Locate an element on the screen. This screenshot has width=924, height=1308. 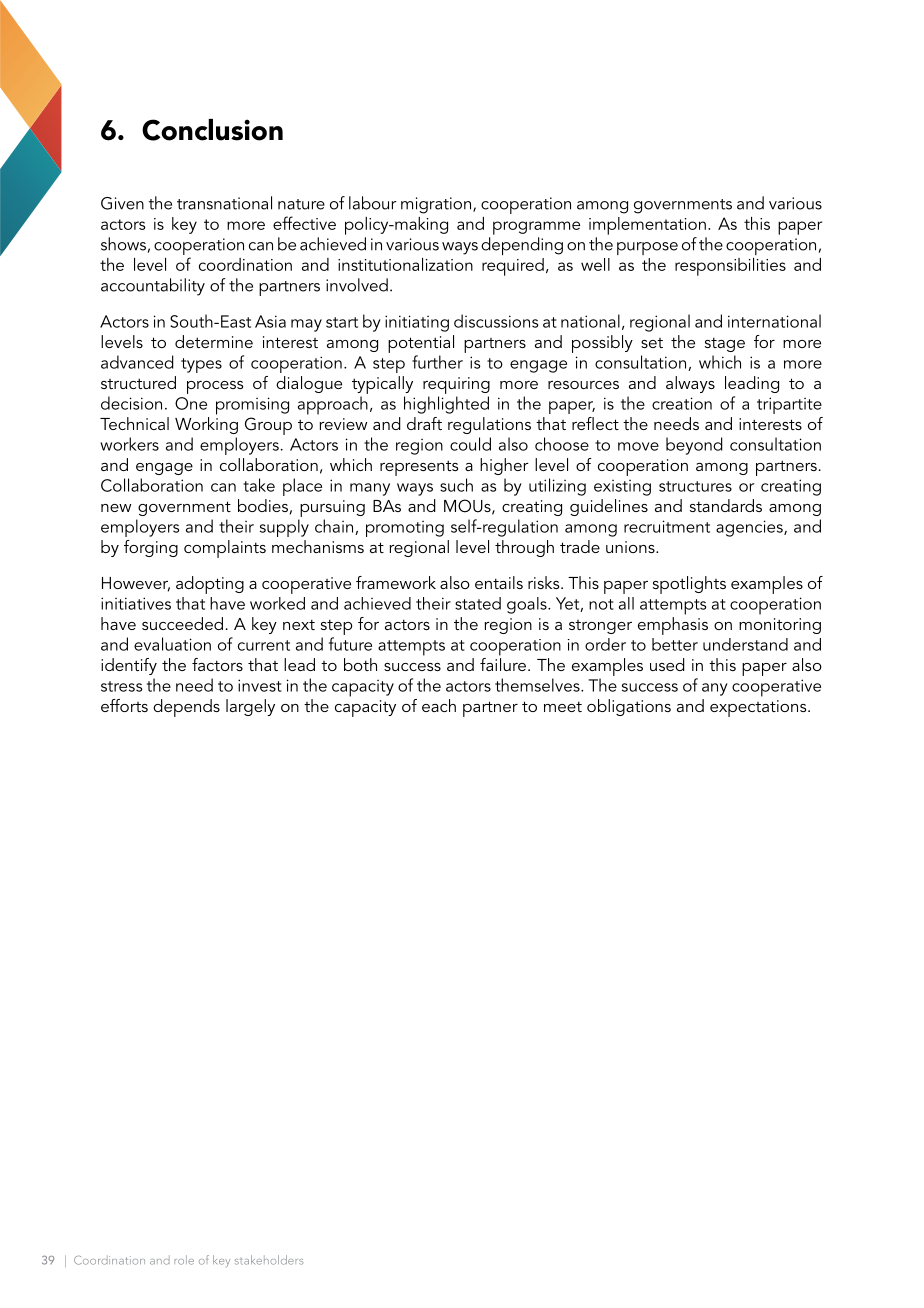
depends is located at coordinates (186, 708).
